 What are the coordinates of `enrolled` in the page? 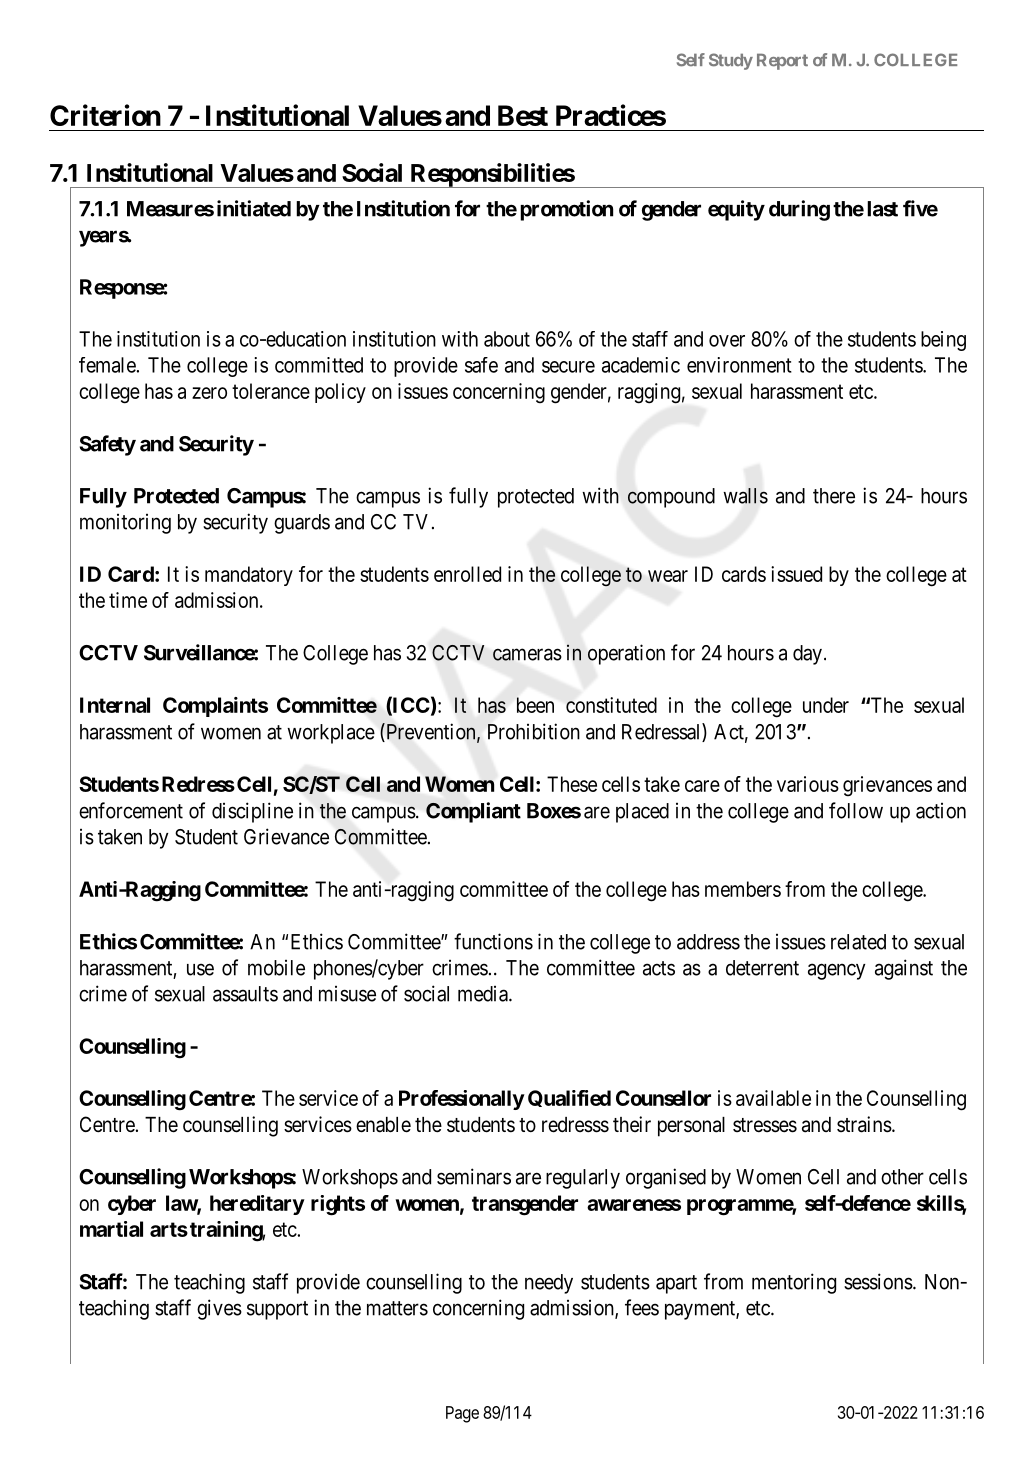 It's located at (467, 574).
